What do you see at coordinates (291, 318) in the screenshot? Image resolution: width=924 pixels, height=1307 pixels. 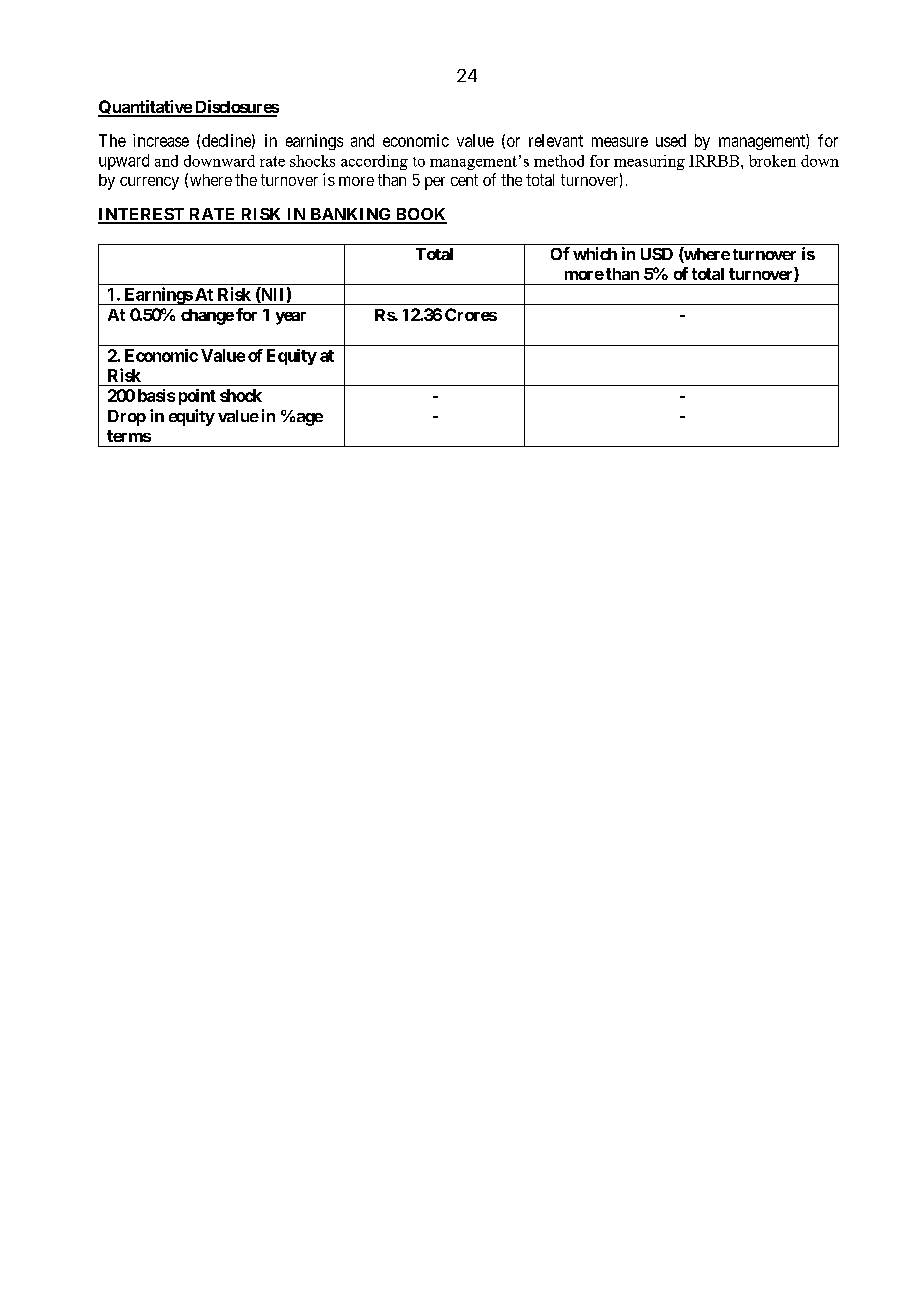 I see `year` at bounding box center [291, 318].
